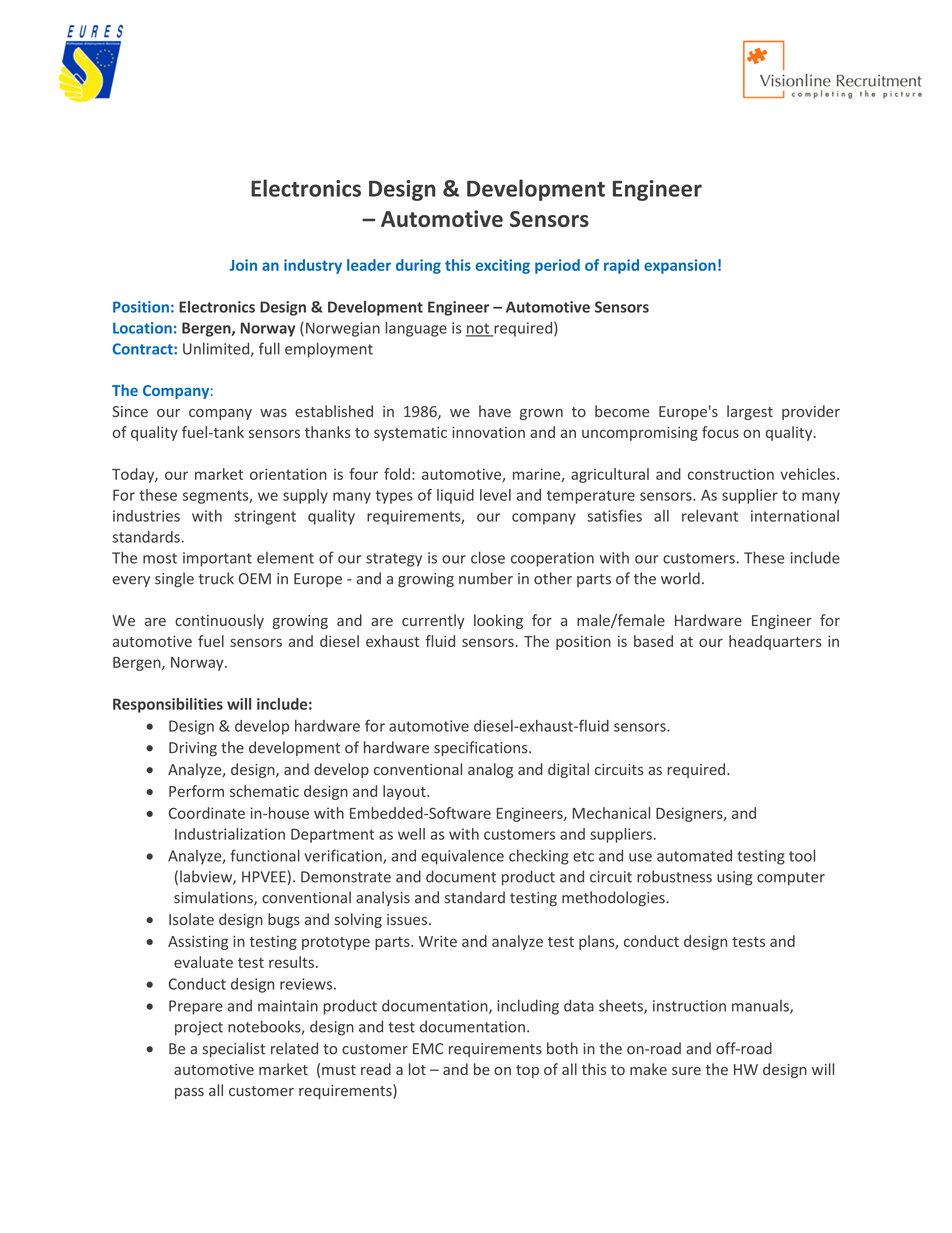  I want to click on exciting, so click(503, 266).
